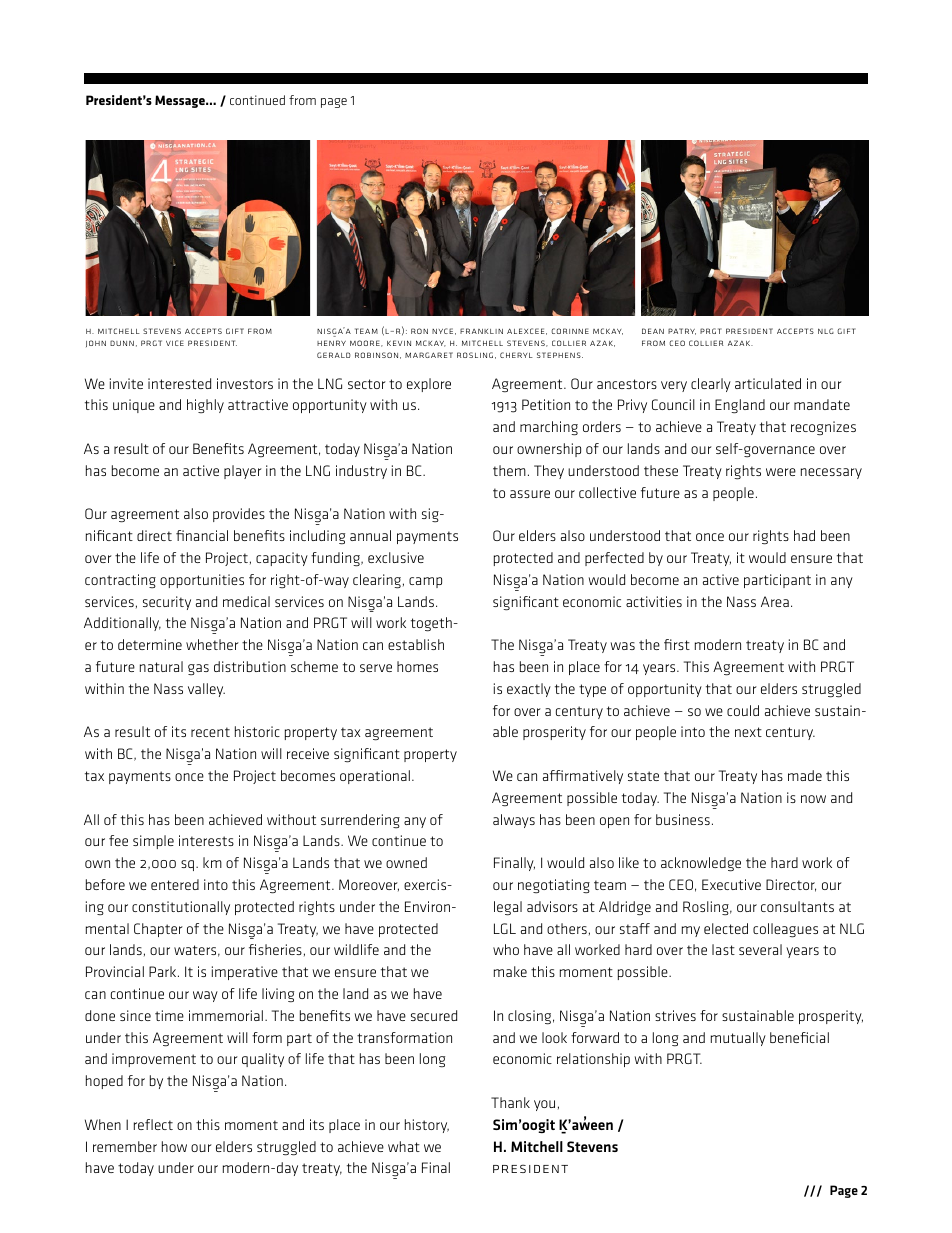 The image size is (952, 1233). I want to click on assure, so click(530, 494).
